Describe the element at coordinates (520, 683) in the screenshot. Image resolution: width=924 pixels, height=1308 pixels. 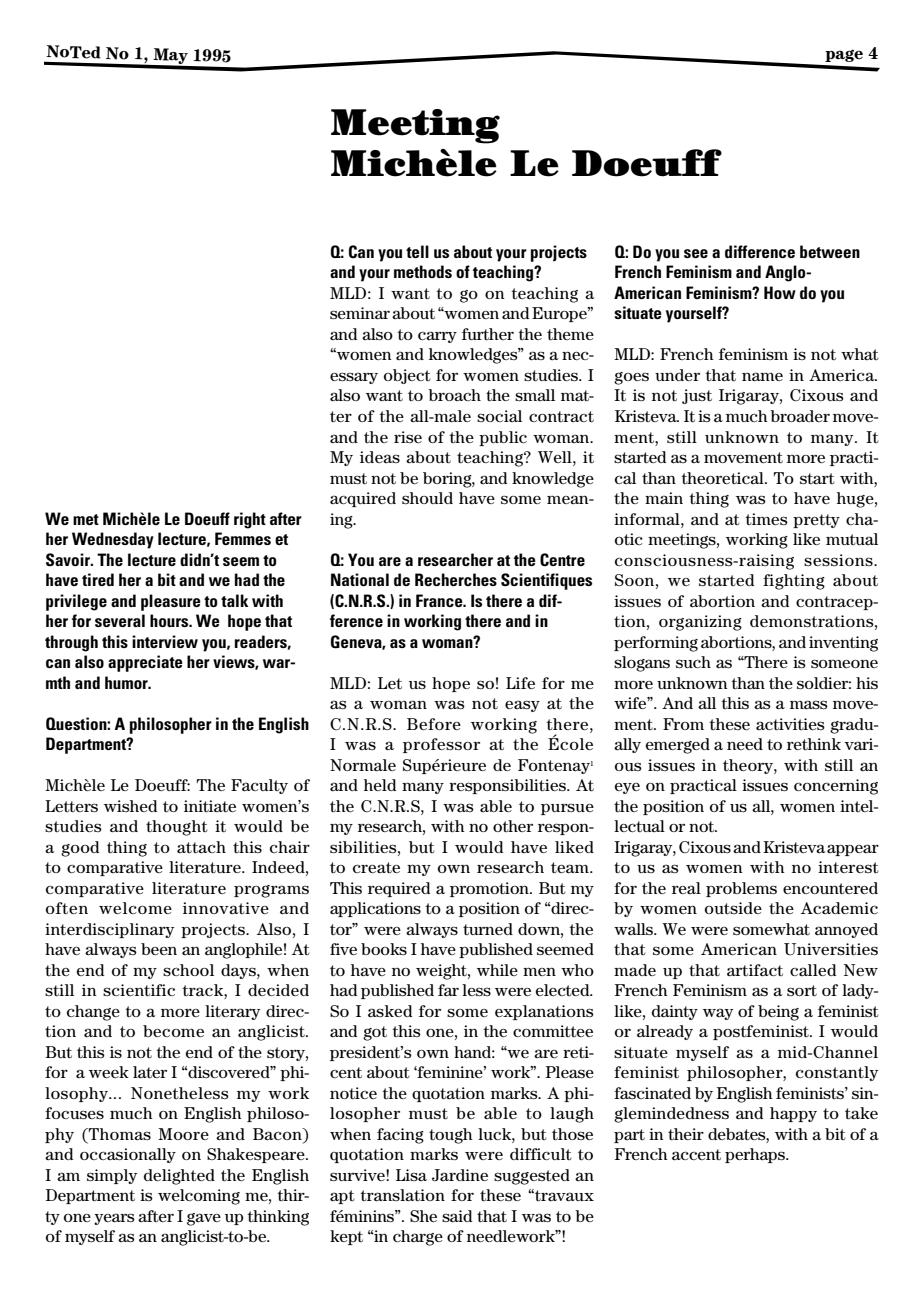
I see `Life` at that location.
